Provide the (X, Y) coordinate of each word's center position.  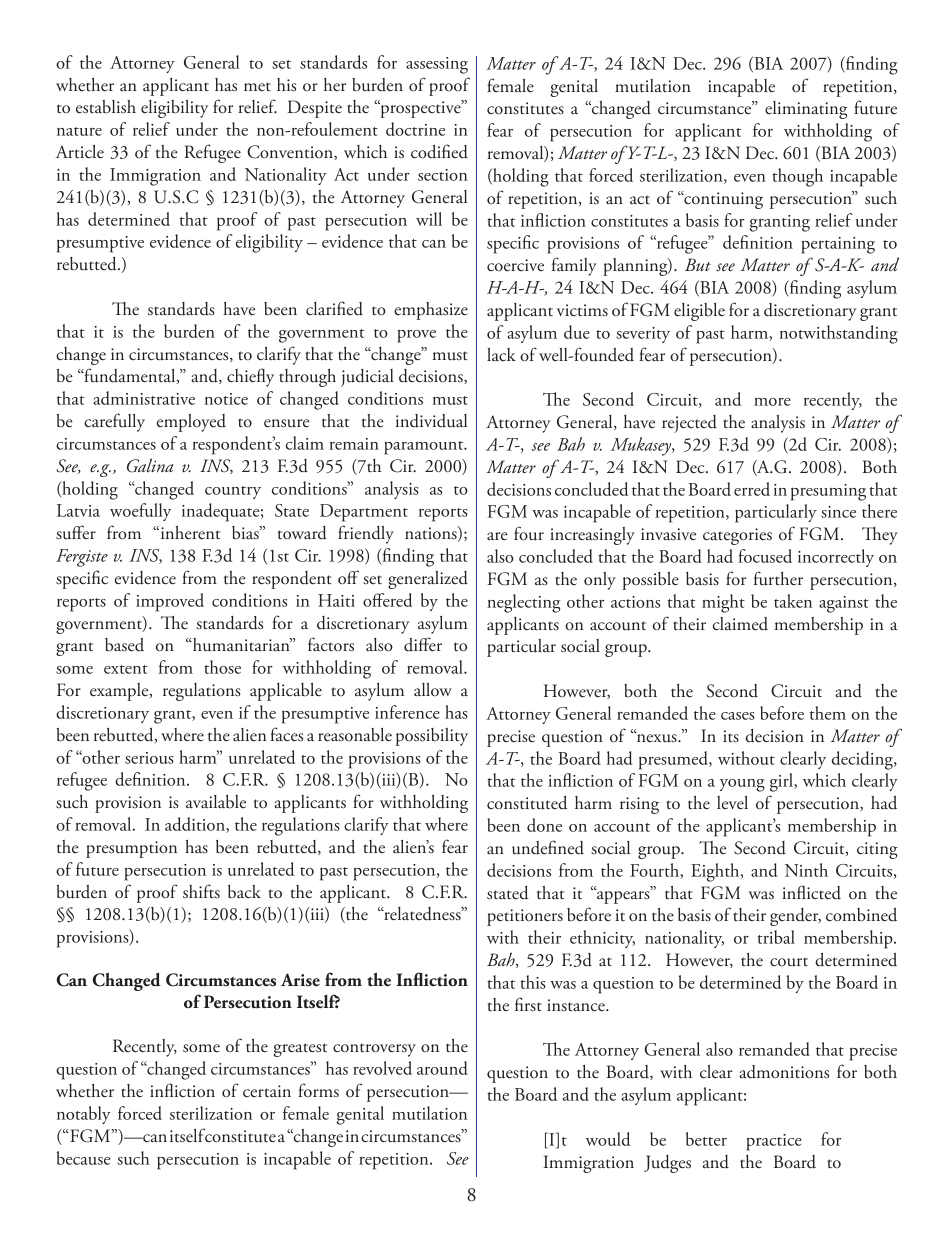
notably (84, 1115)
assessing (437, 65)
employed (191, 423)
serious (149, 758)
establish (106, 107)
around (442, 1068)
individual (431, 421)
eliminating (806, 110)
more (772, 402)
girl (782, 782)
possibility (432, 737)
